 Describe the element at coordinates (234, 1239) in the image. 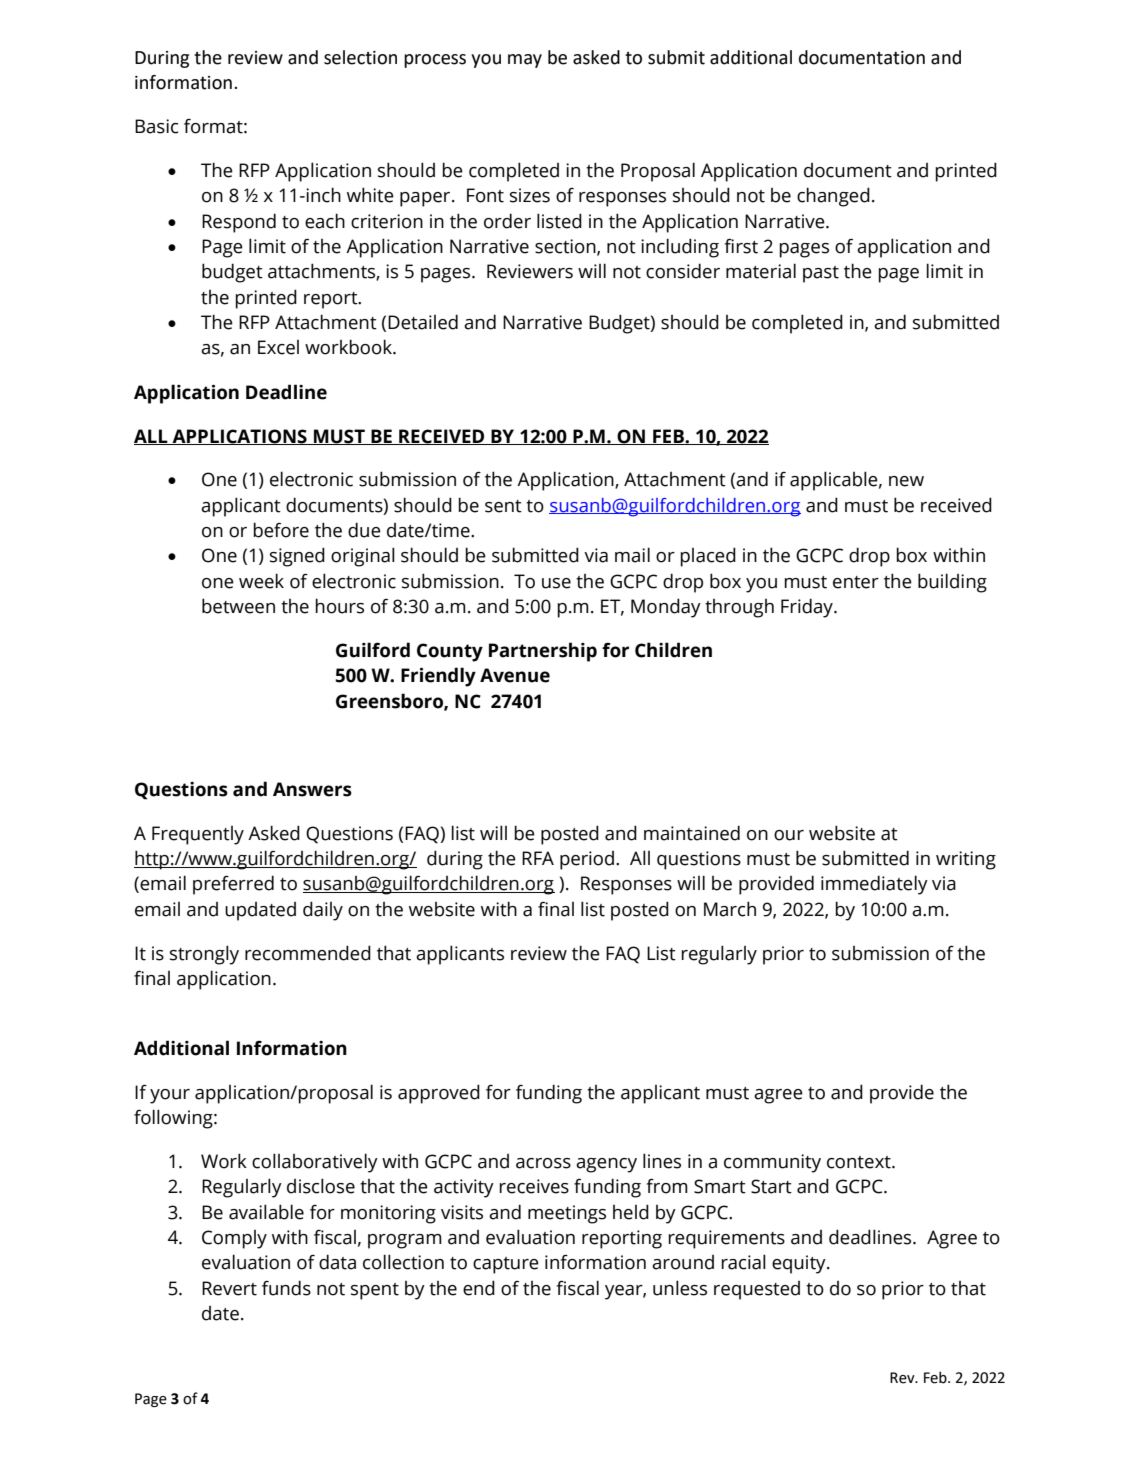

I see `Comply` at that location.
